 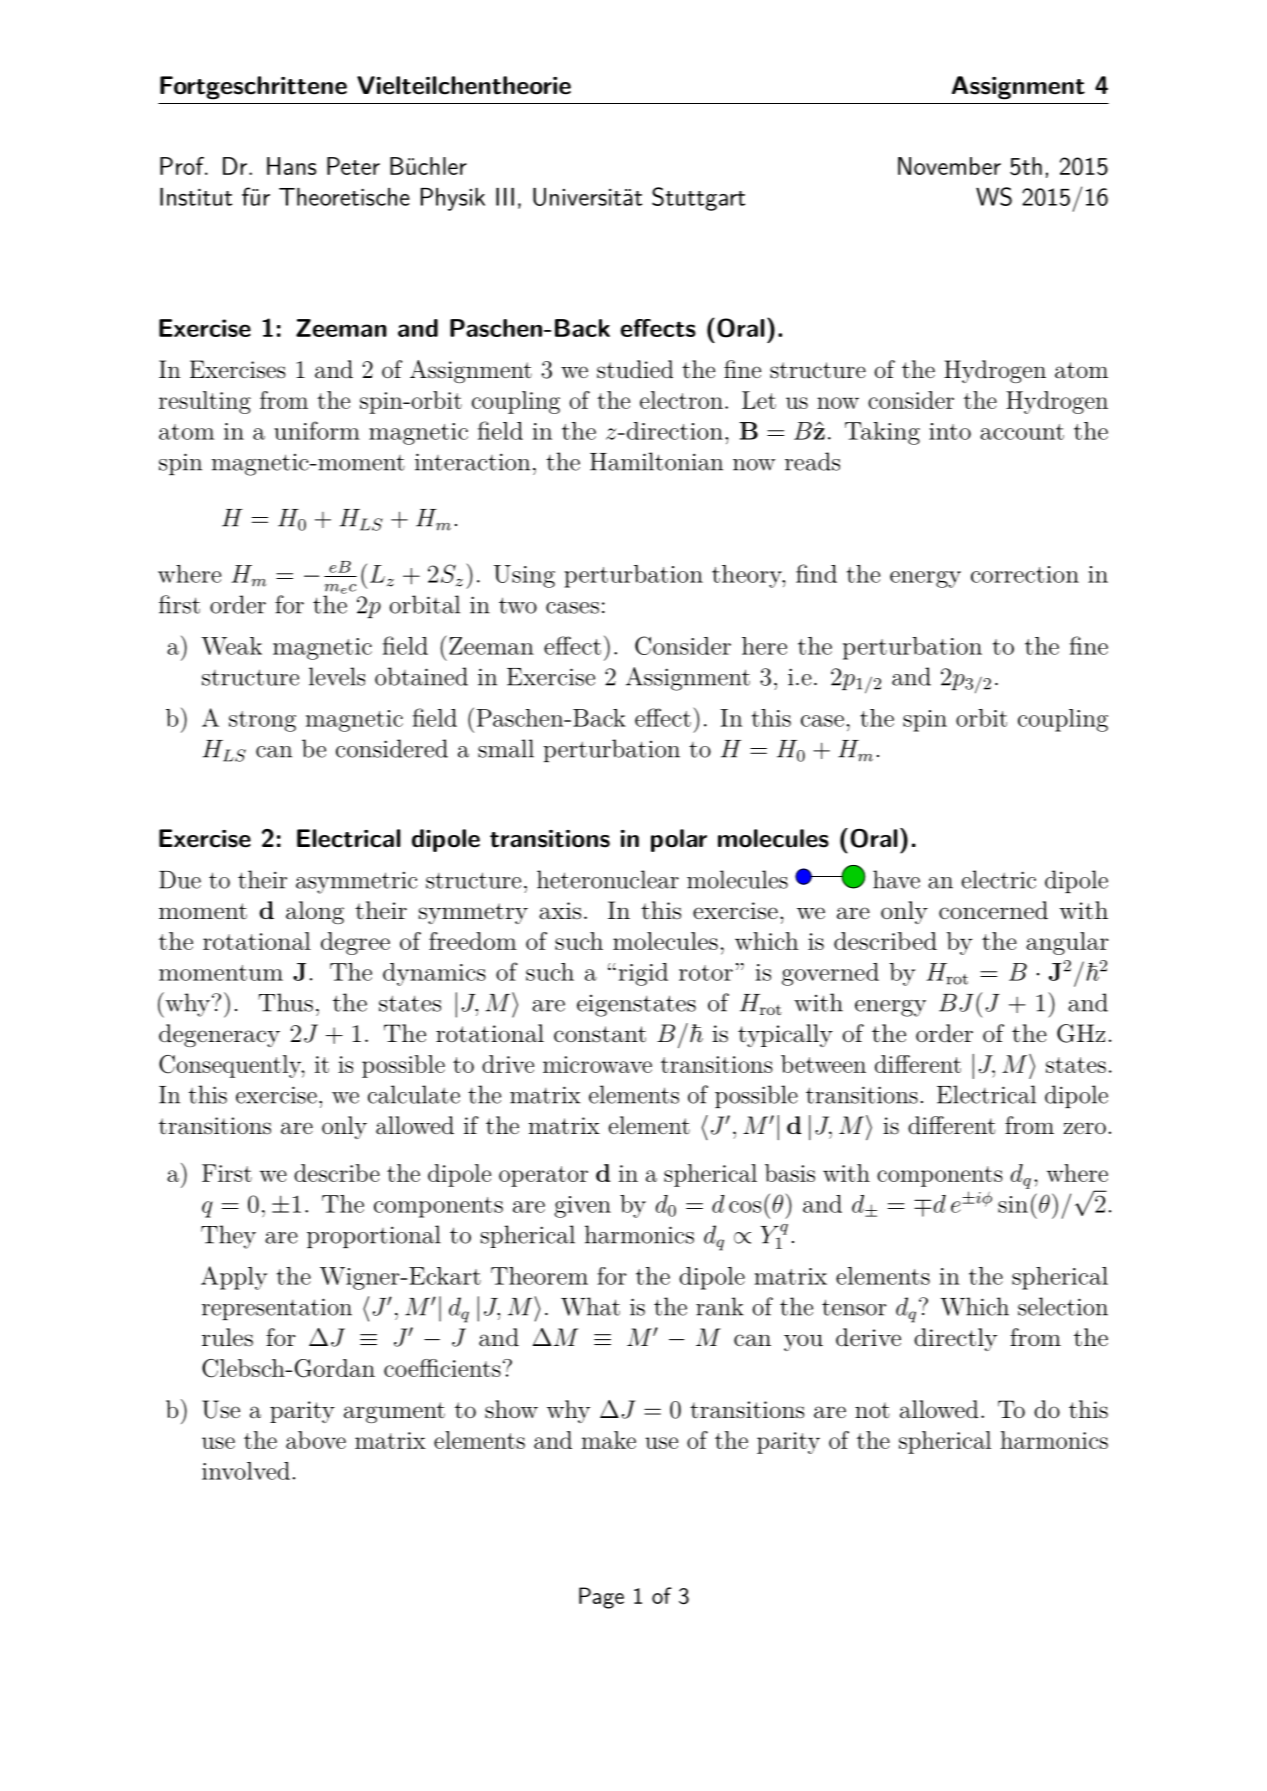 I want to click on Stuttgart, so click(x=698, y=199).
